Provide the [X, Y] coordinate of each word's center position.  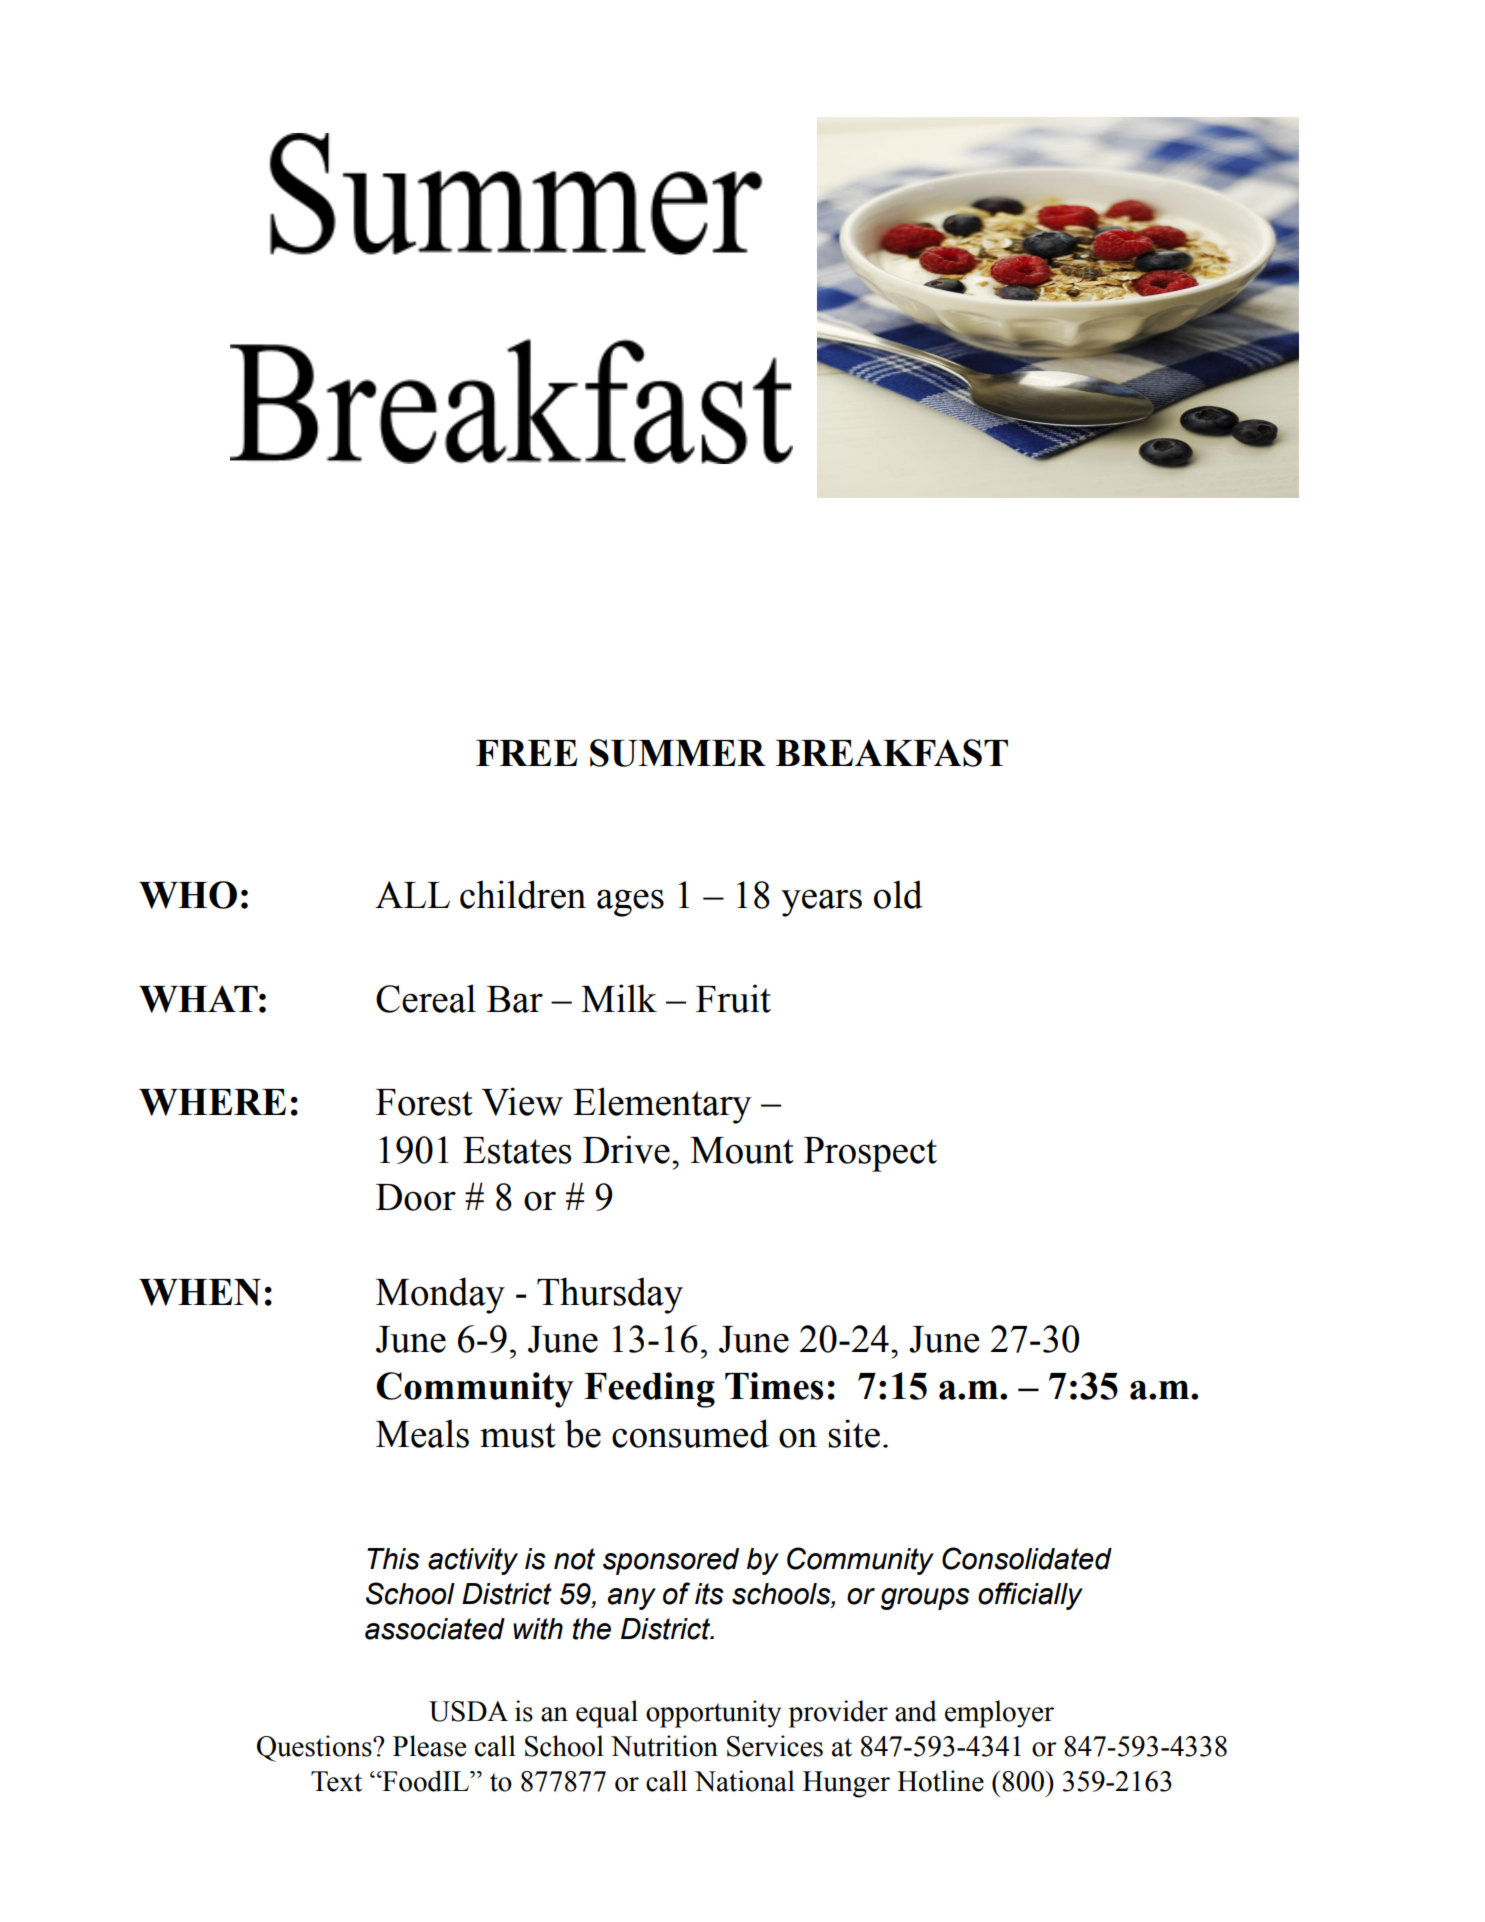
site [854, 1433]
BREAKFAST [892, 753]
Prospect [870, 1154]
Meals [422, 1433]
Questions [315, 1748]
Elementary [662, 1105]
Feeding [649, 1390]
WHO [188, 895]
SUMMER [678, 753]
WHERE [212, 1102]
